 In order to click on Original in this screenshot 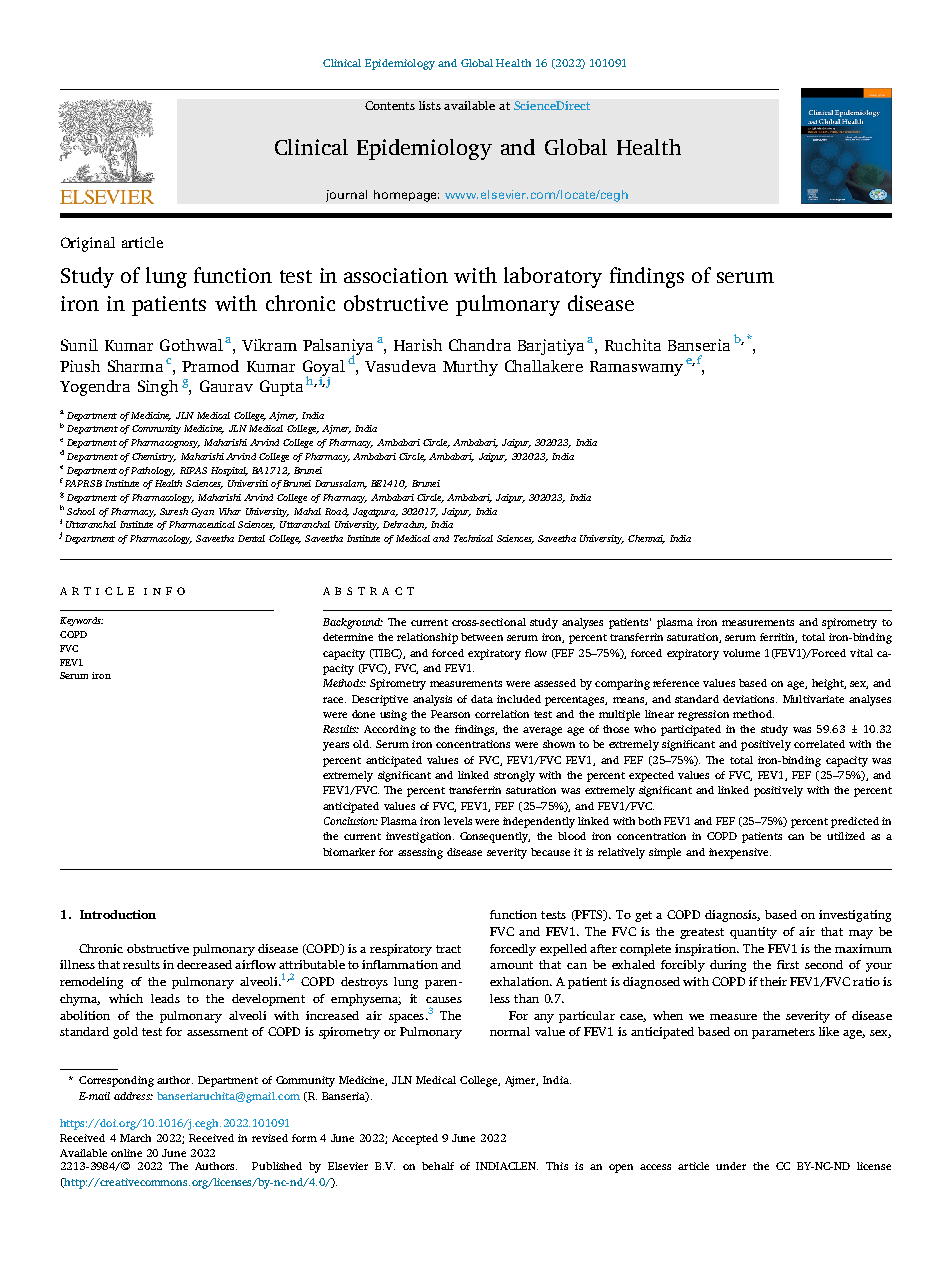, I will do `click(88, 244)`.
